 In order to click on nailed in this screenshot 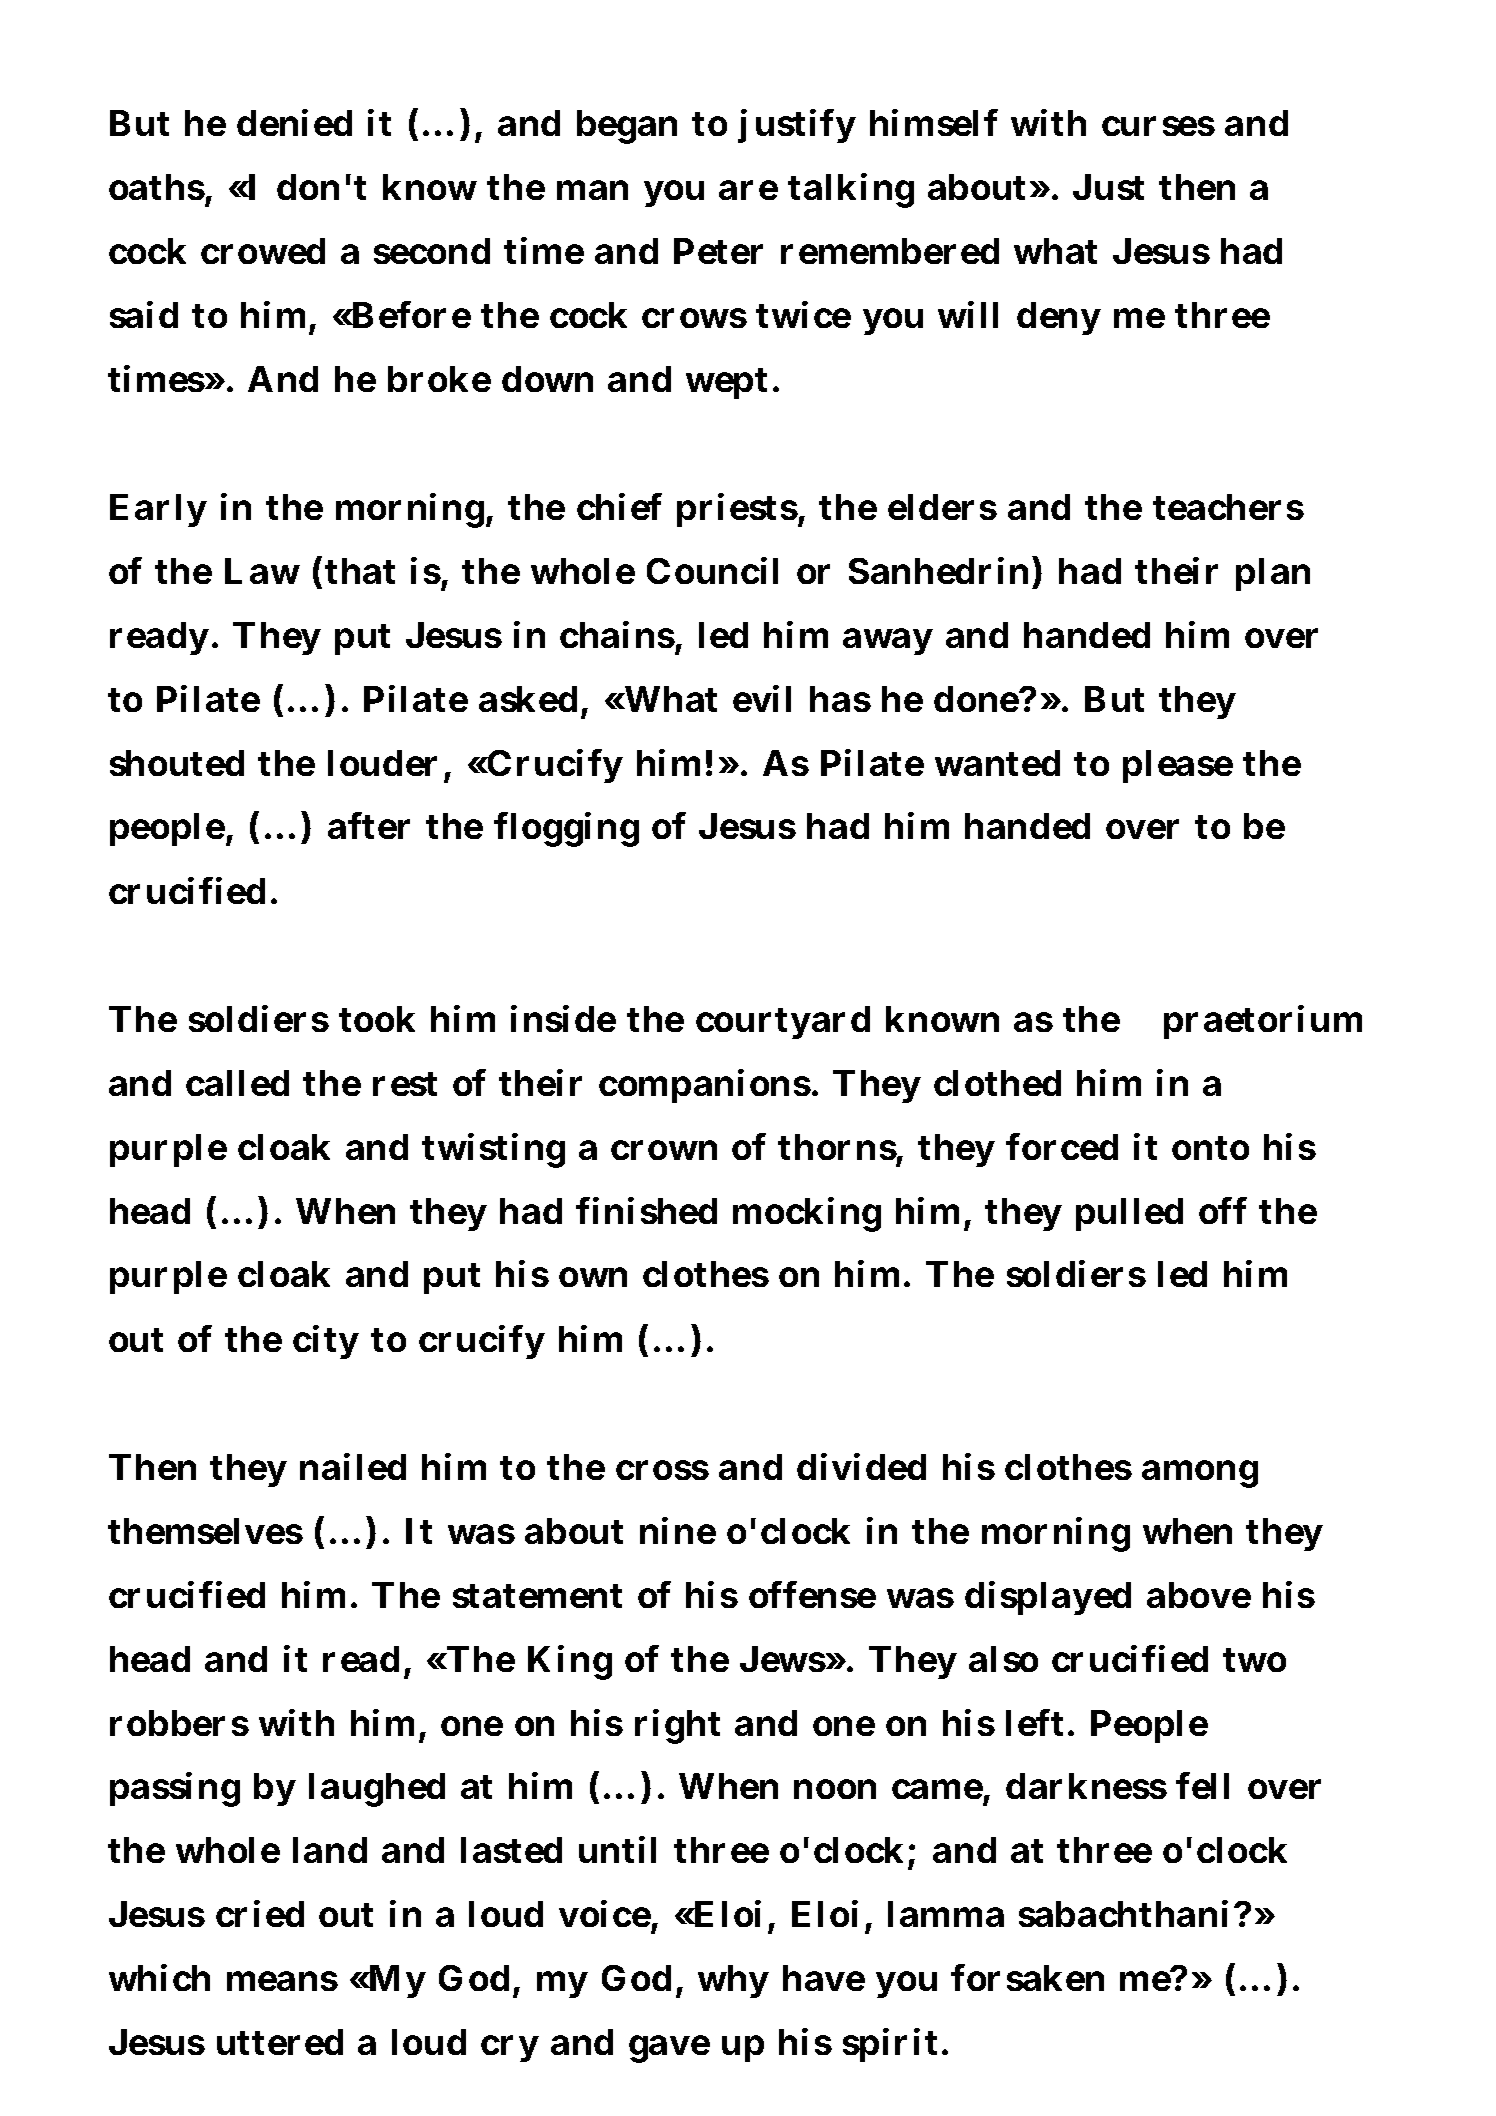, I will do `click(353, 1467)`.
